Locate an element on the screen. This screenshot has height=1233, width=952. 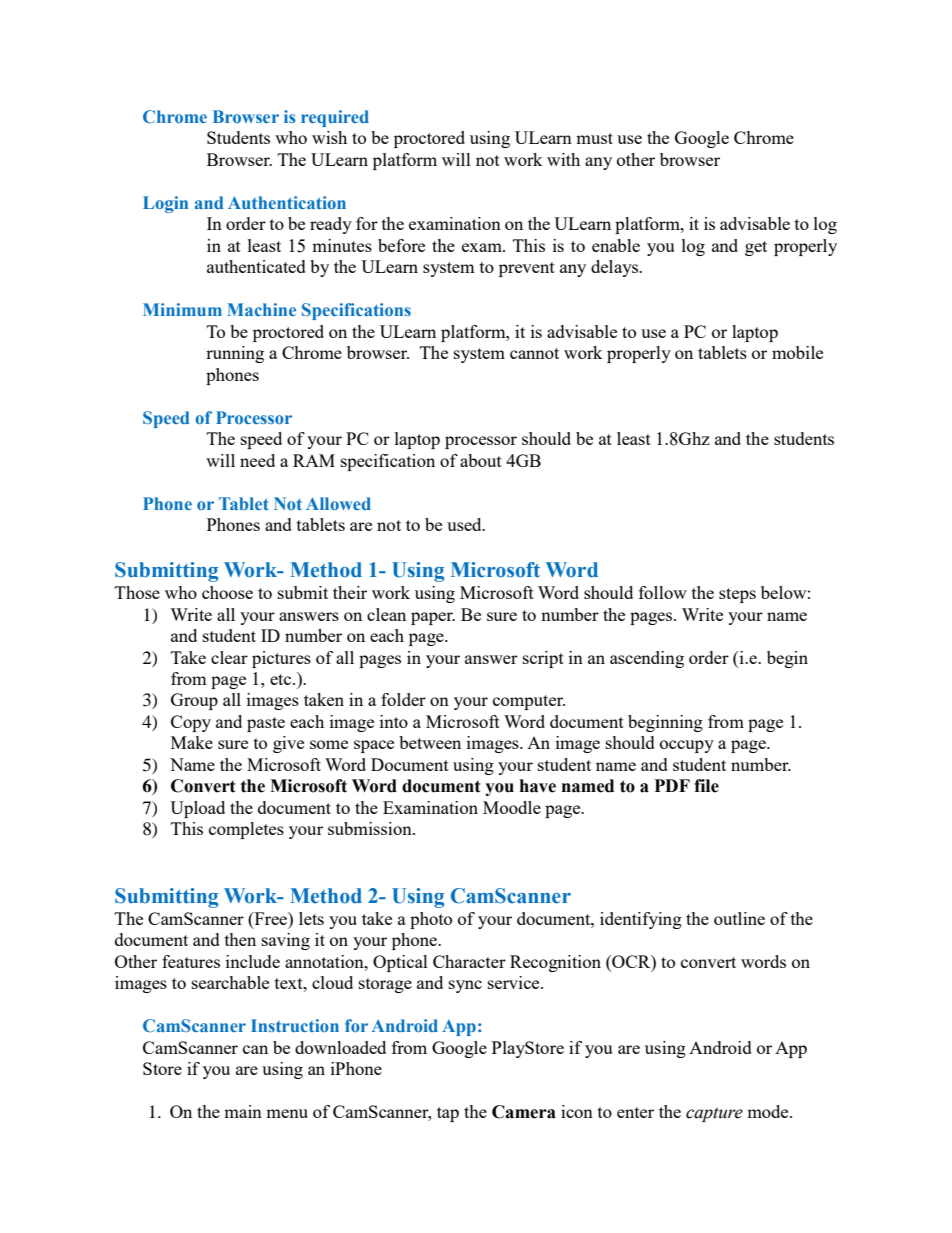
Login is located at coordinates (165, 204).
